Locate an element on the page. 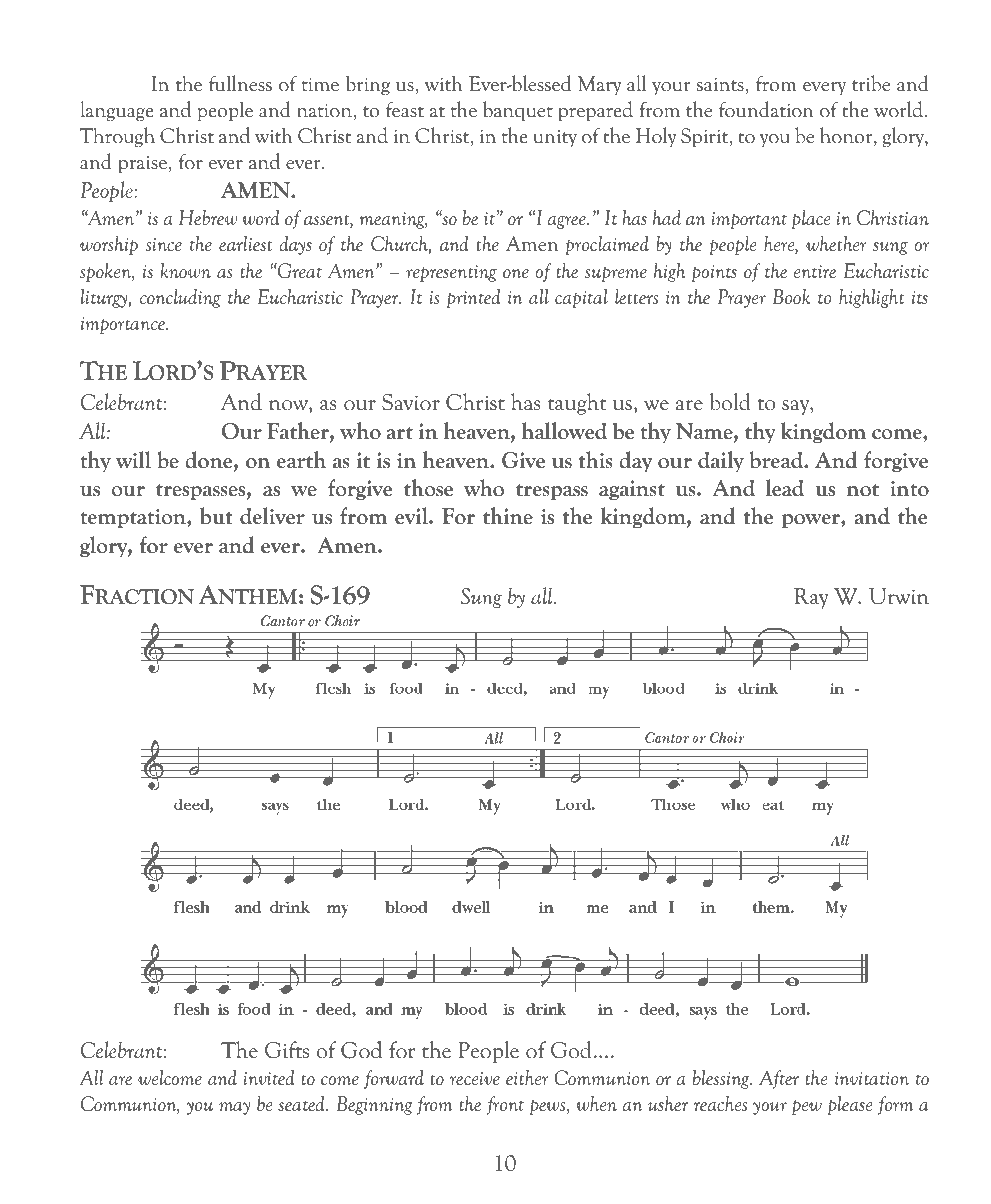 The width and height of the image is (991, 1204). either is located at coordinates (527, 1077).
